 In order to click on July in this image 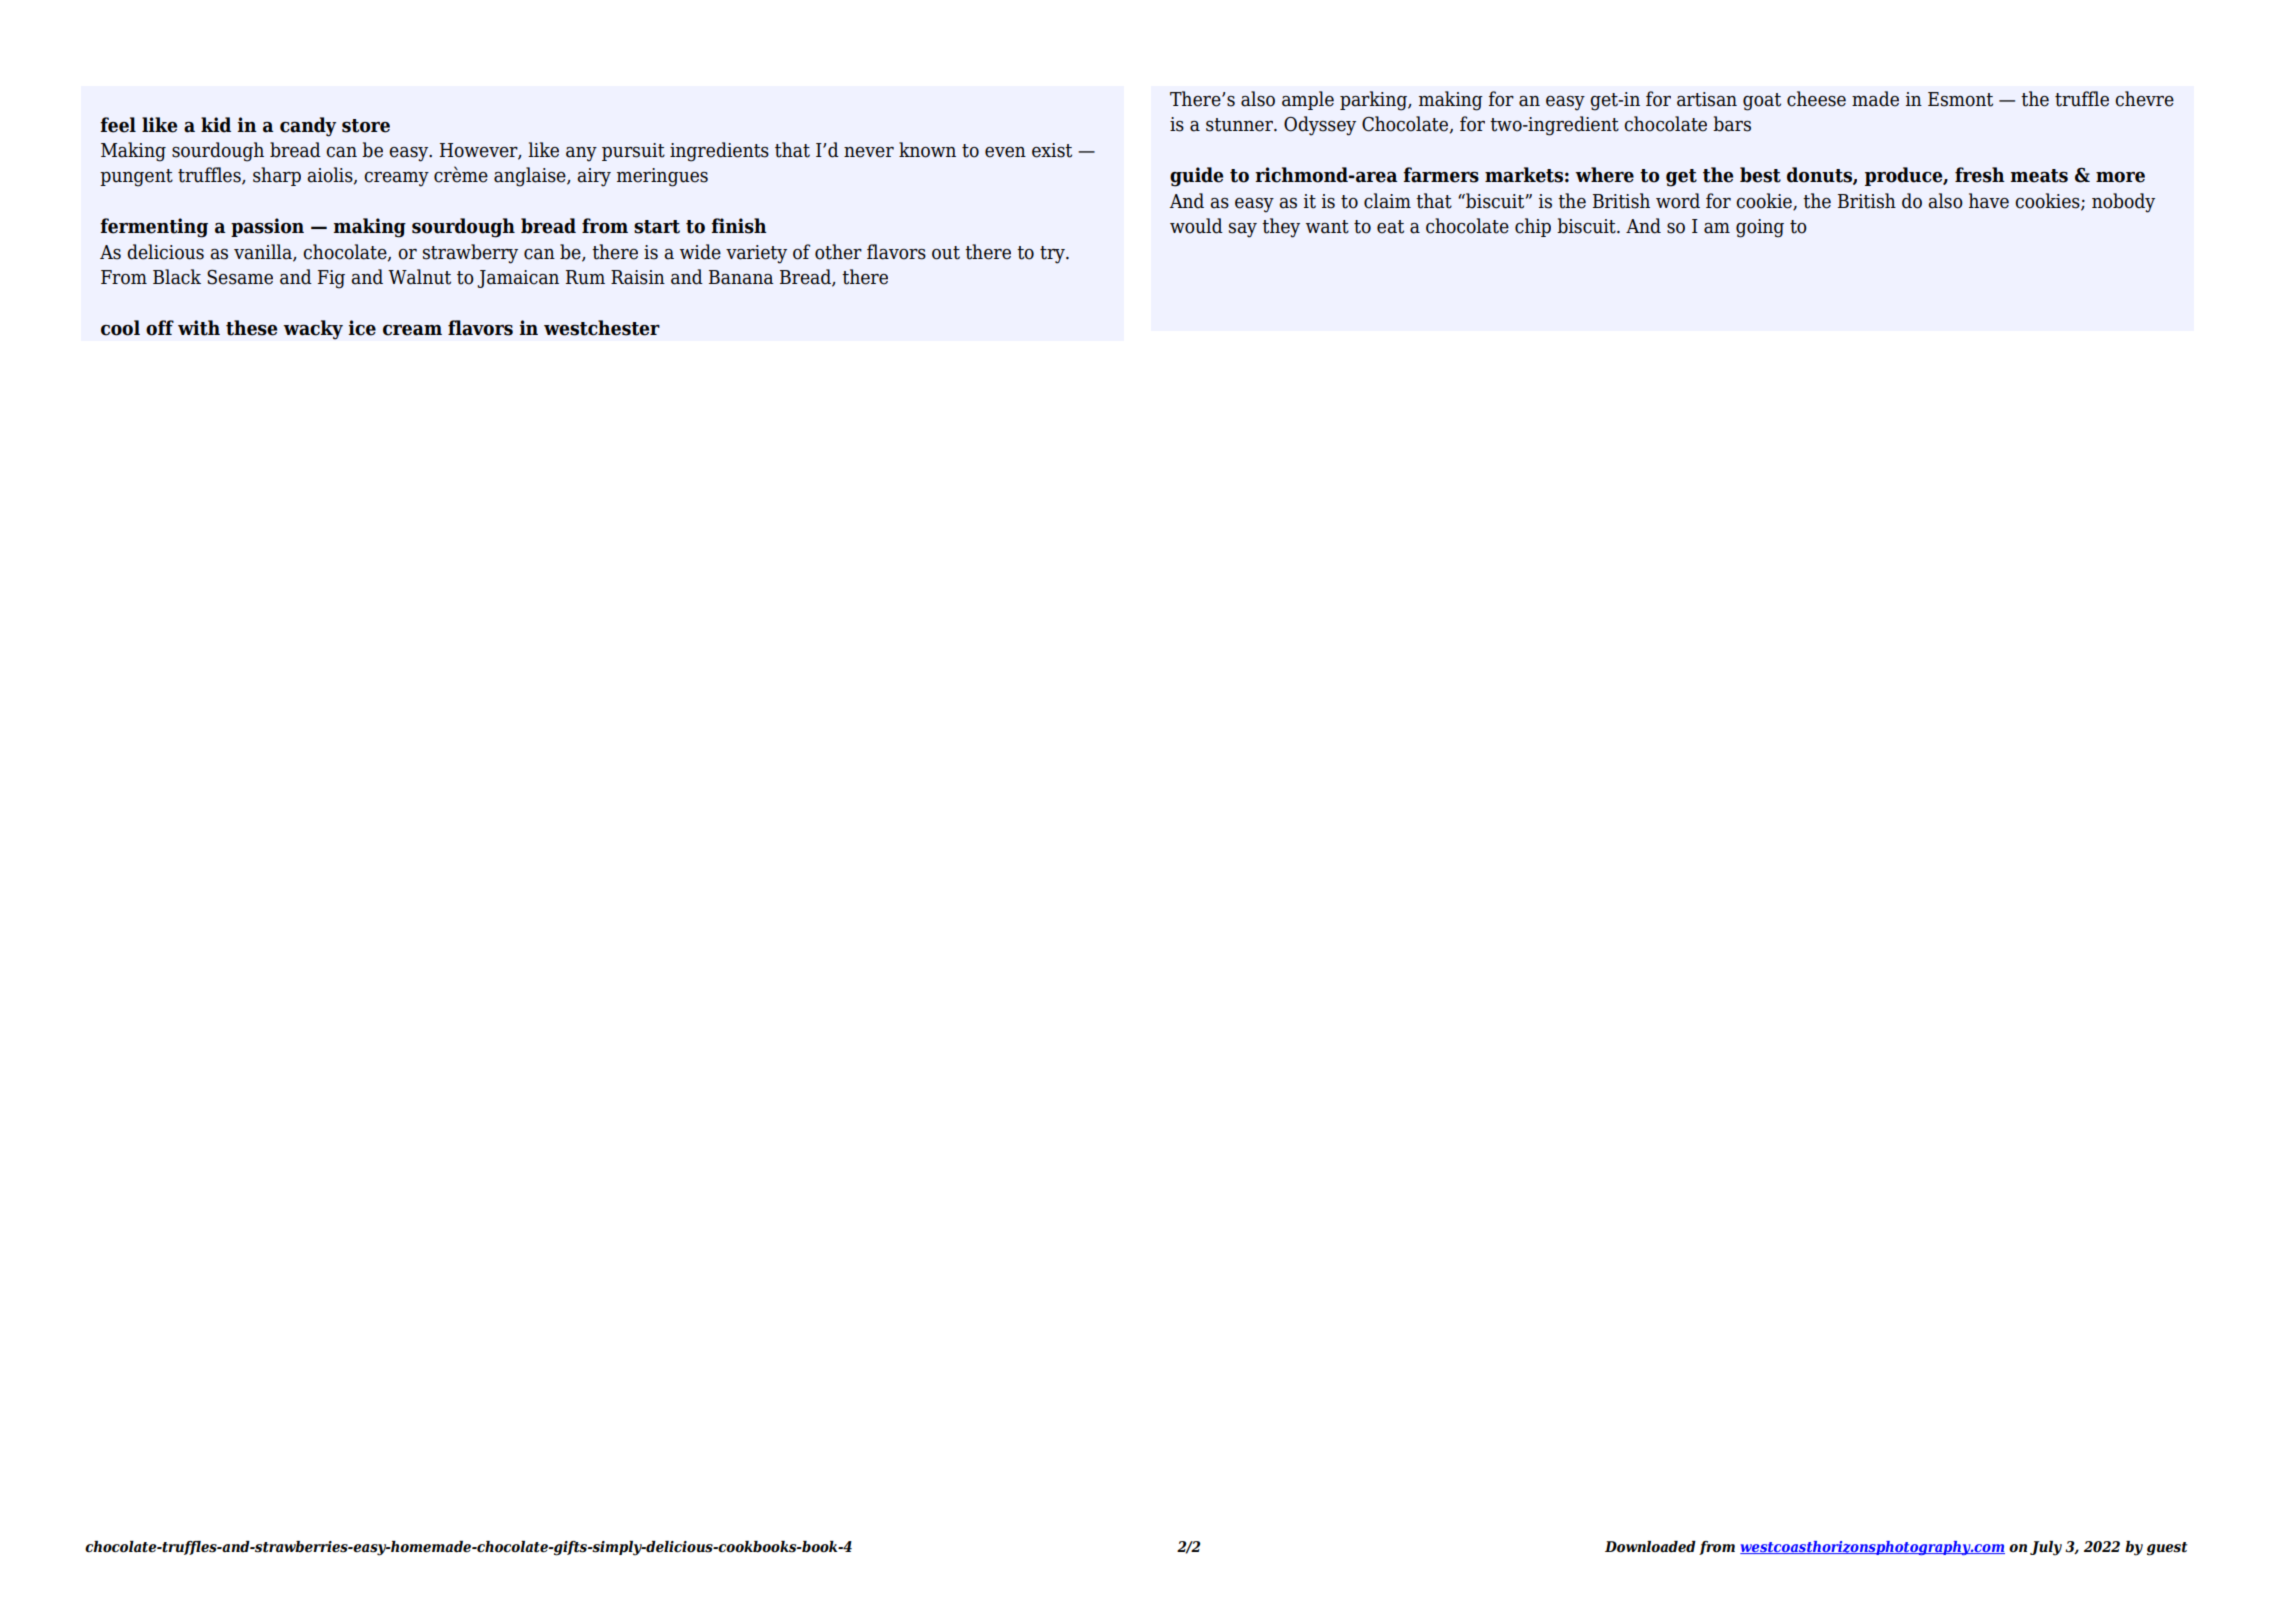, I will do `click(2046, 1548)`.
